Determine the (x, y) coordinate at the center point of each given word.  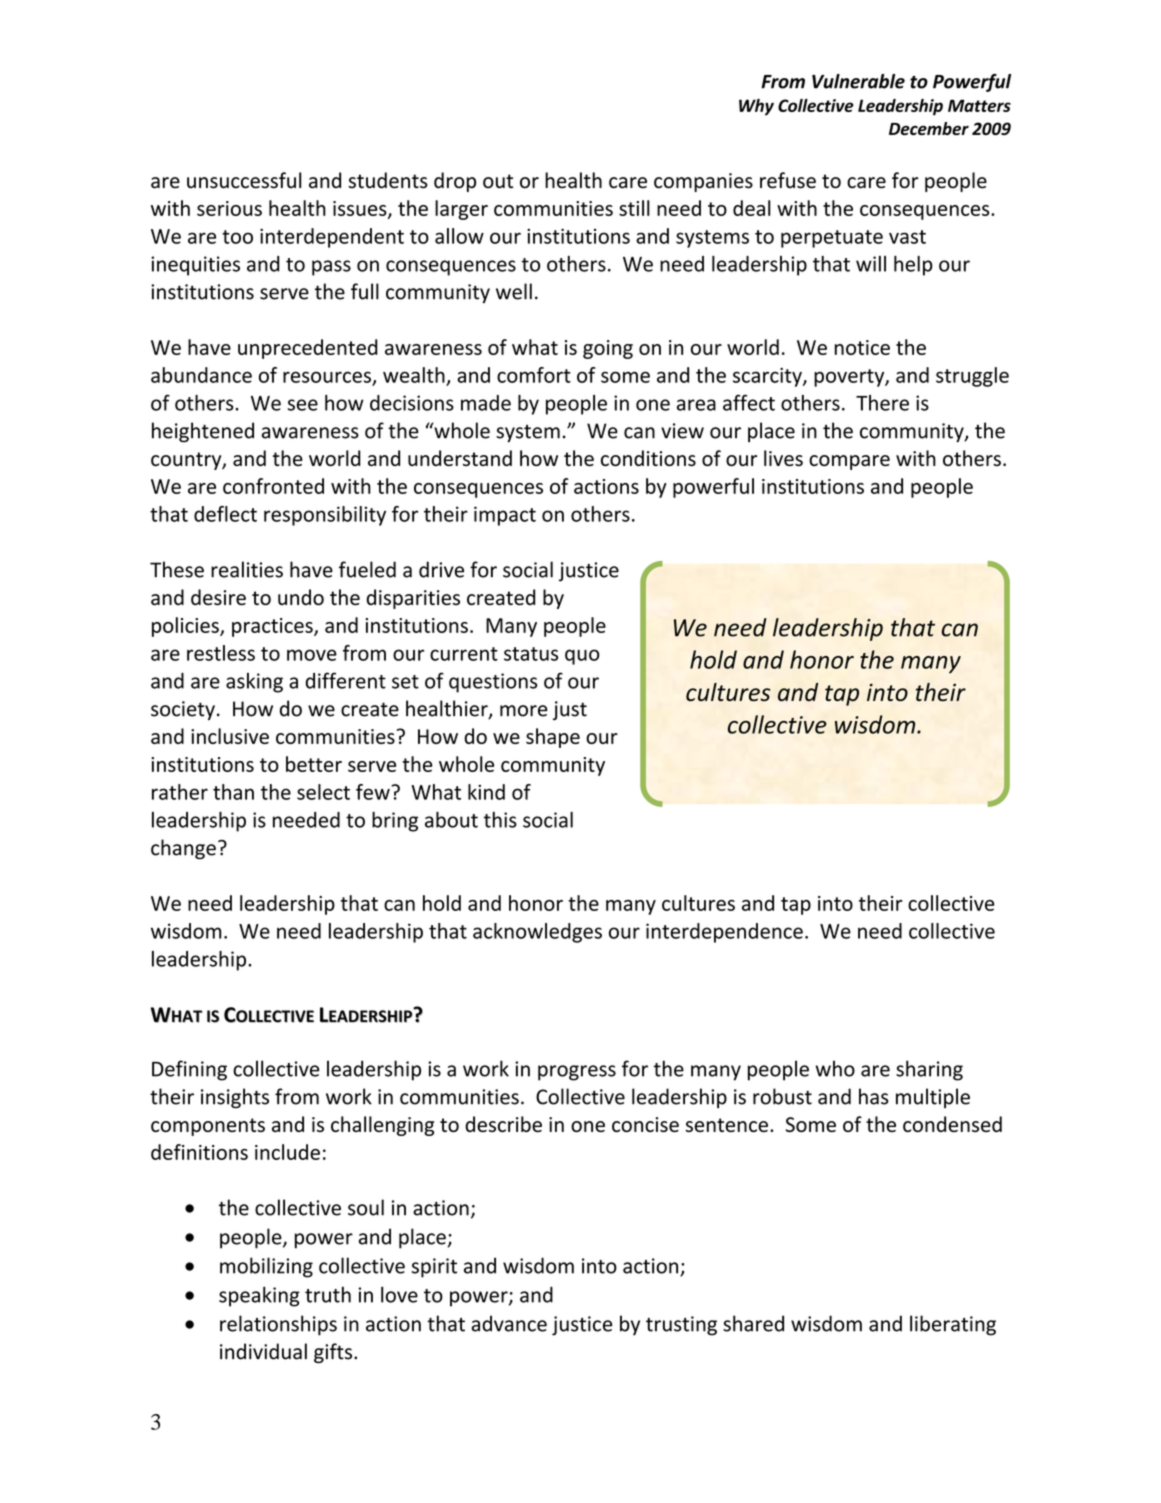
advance (509, 1323)
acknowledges (537, 933)
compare (849, 462)
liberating (953, 1325)
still (634, 208)
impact (505, 516)
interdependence (724, 933)
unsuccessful (244, 180)
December (929, 128)
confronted (273, 486)
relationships (278, 1325)
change (183, 849)
